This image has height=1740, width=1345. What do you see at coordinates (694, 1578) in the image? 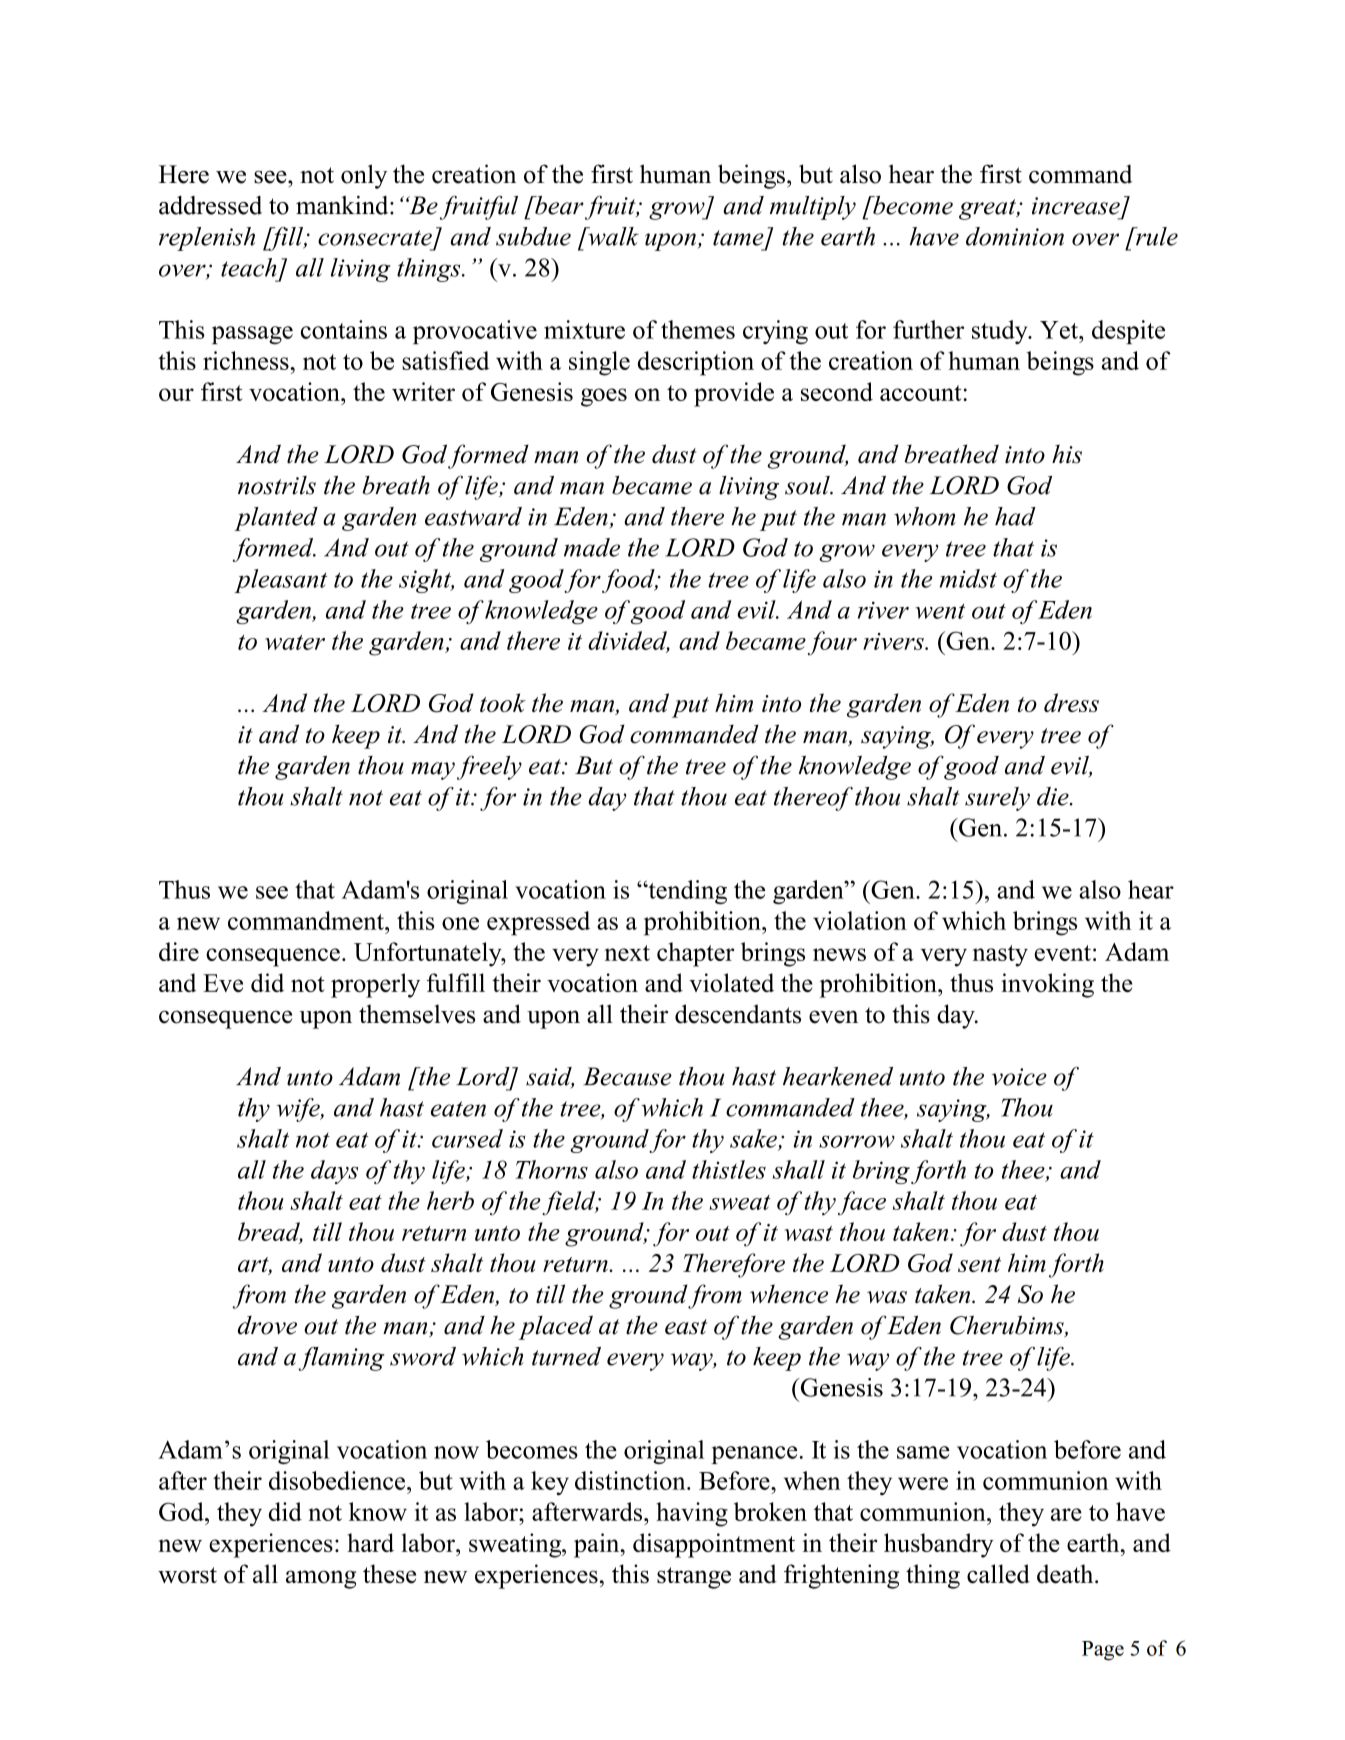
I see `strange` at bounding box center [694, 1578].
